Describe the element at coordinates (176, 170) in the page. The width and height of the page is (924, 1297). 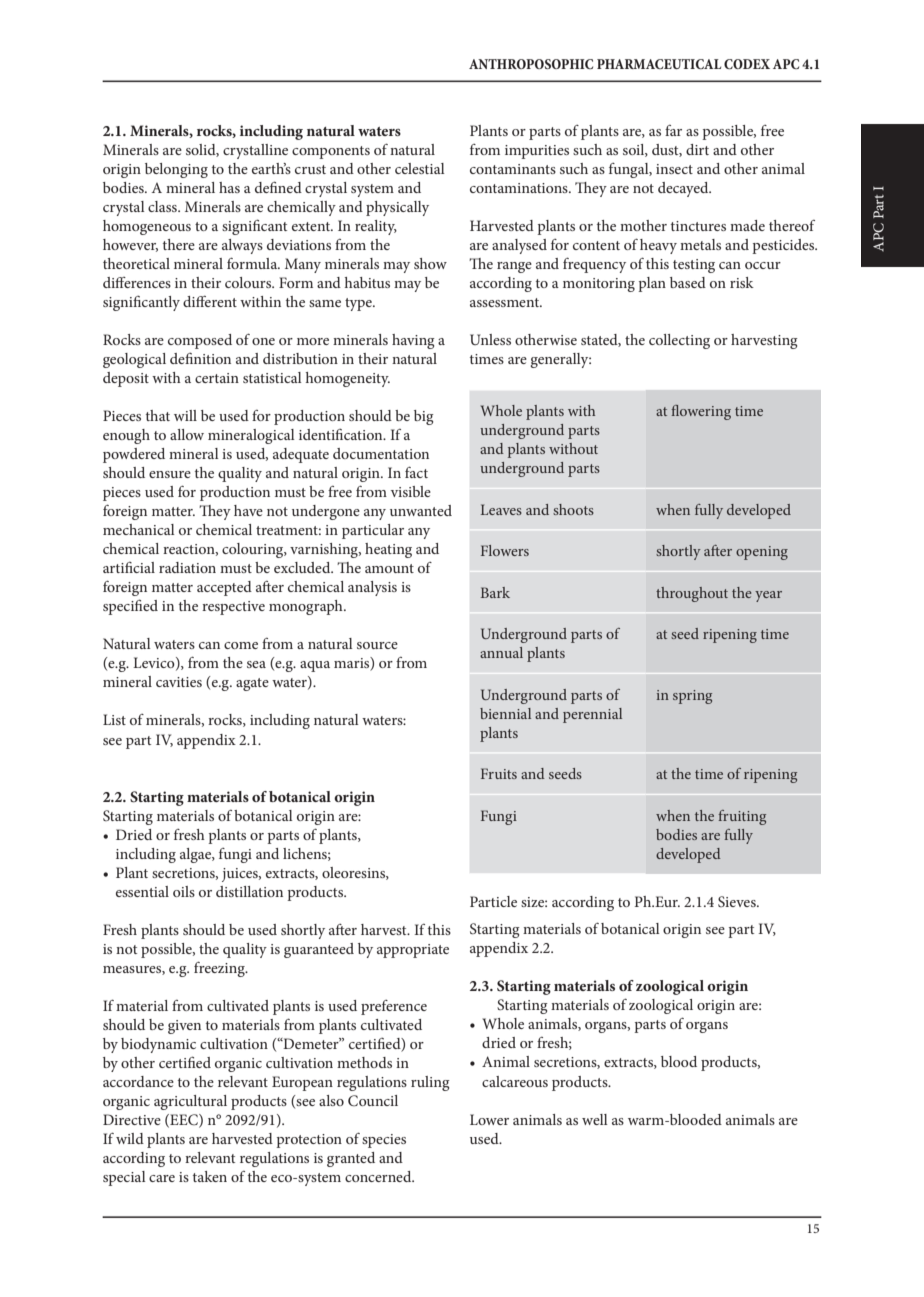
I see `belonging` at that location.
